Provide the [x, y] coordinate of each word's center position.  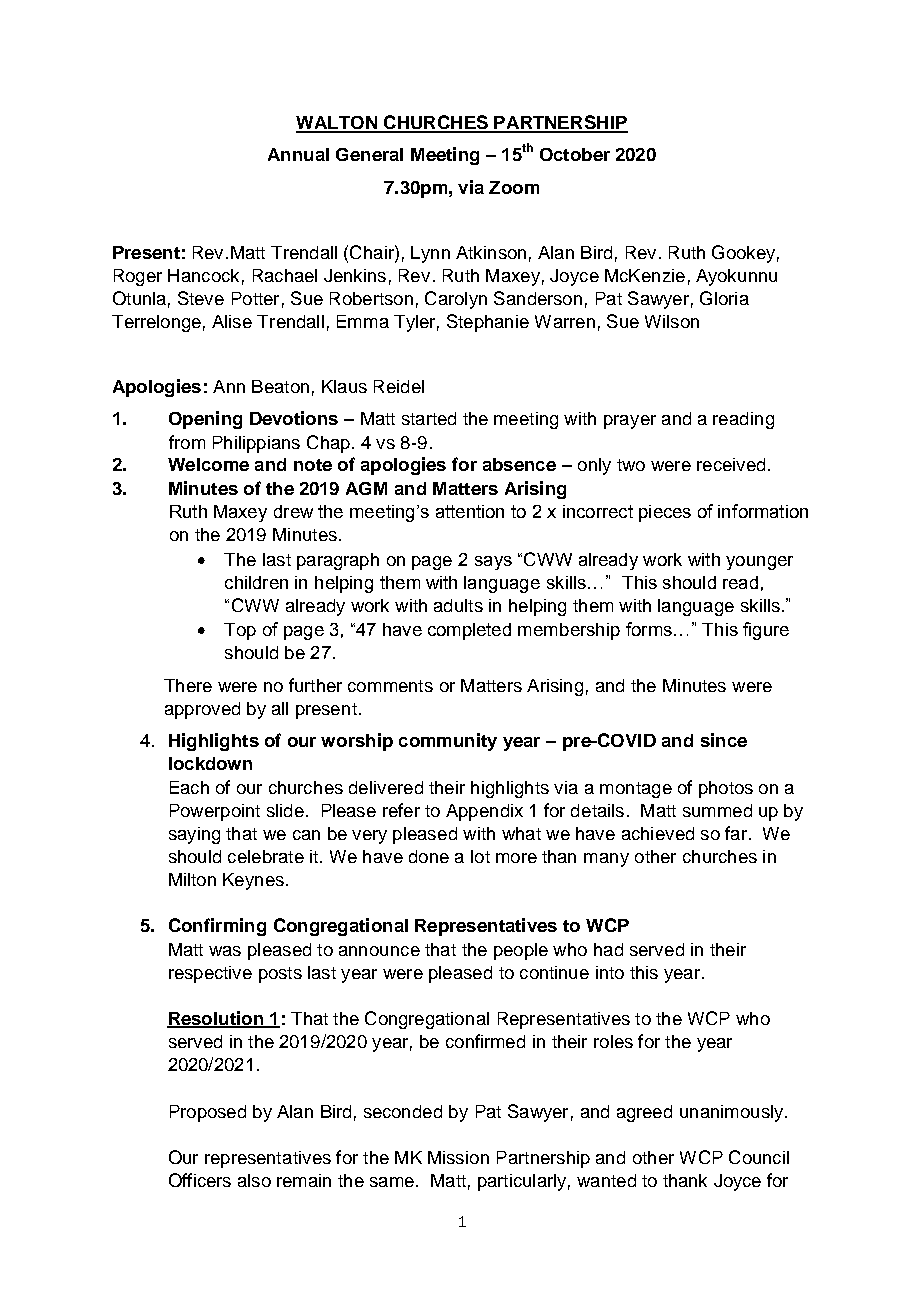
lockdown [210, 763]
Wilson [672, 321]
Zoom [514, 187]
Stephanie [488, 323]
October [575, 154]
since [724, 740]
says [493, 563]
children [256, 582]
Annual [298, 154]
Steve [201, 298]
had [608, 949]
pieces [665, 513]
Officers [200, 1180]
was [225, 951]
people [521, 951]
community [448, 742]
